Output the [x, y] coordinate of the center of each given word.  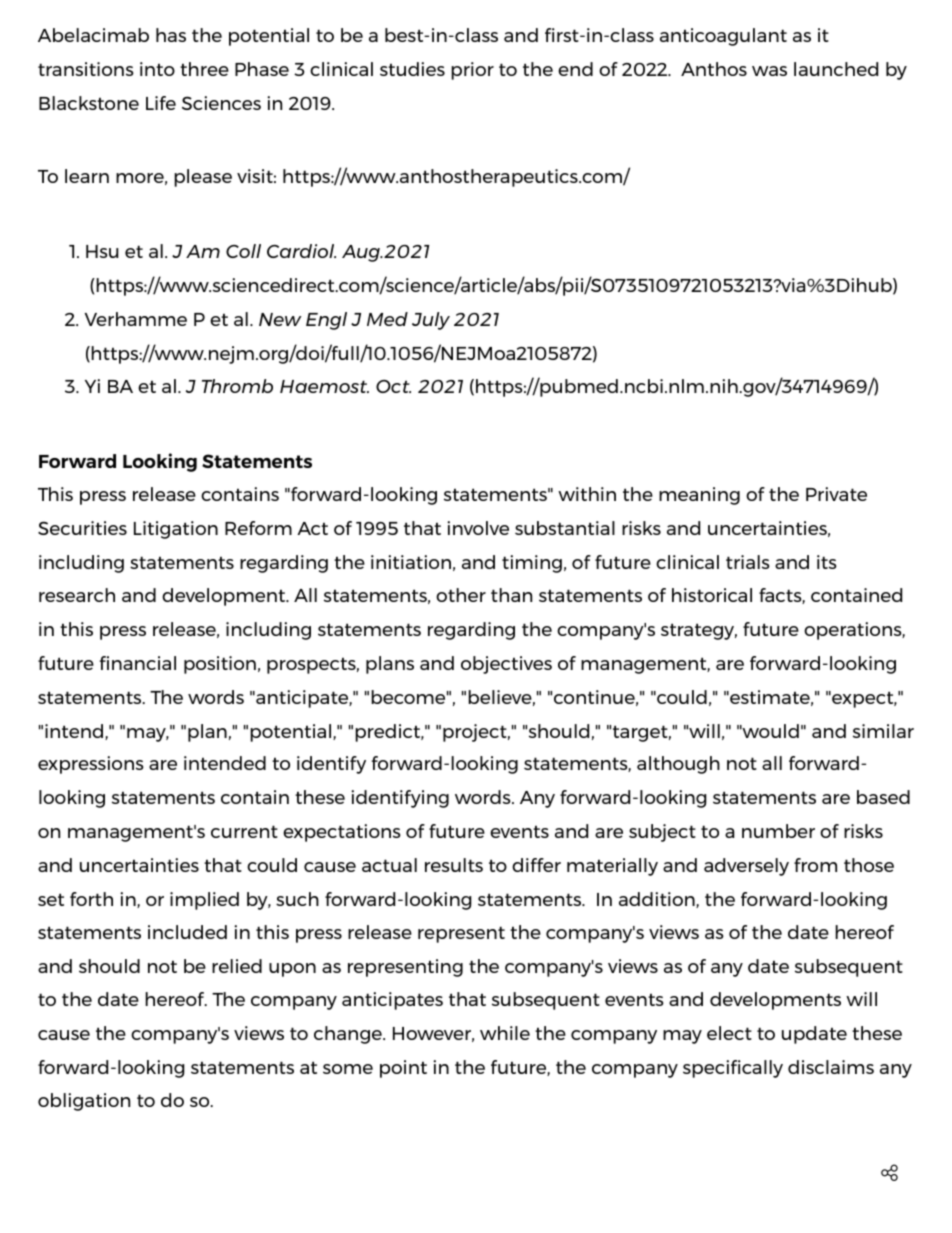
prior [472, 71]
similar [883, 731]
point [403, 1069]
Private [836, 494]
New [280, 319]
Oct [393, 386]
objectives [506, 665]
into [157, 69]
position [220, 665]
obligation [84, 1102]
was [769, 71]
